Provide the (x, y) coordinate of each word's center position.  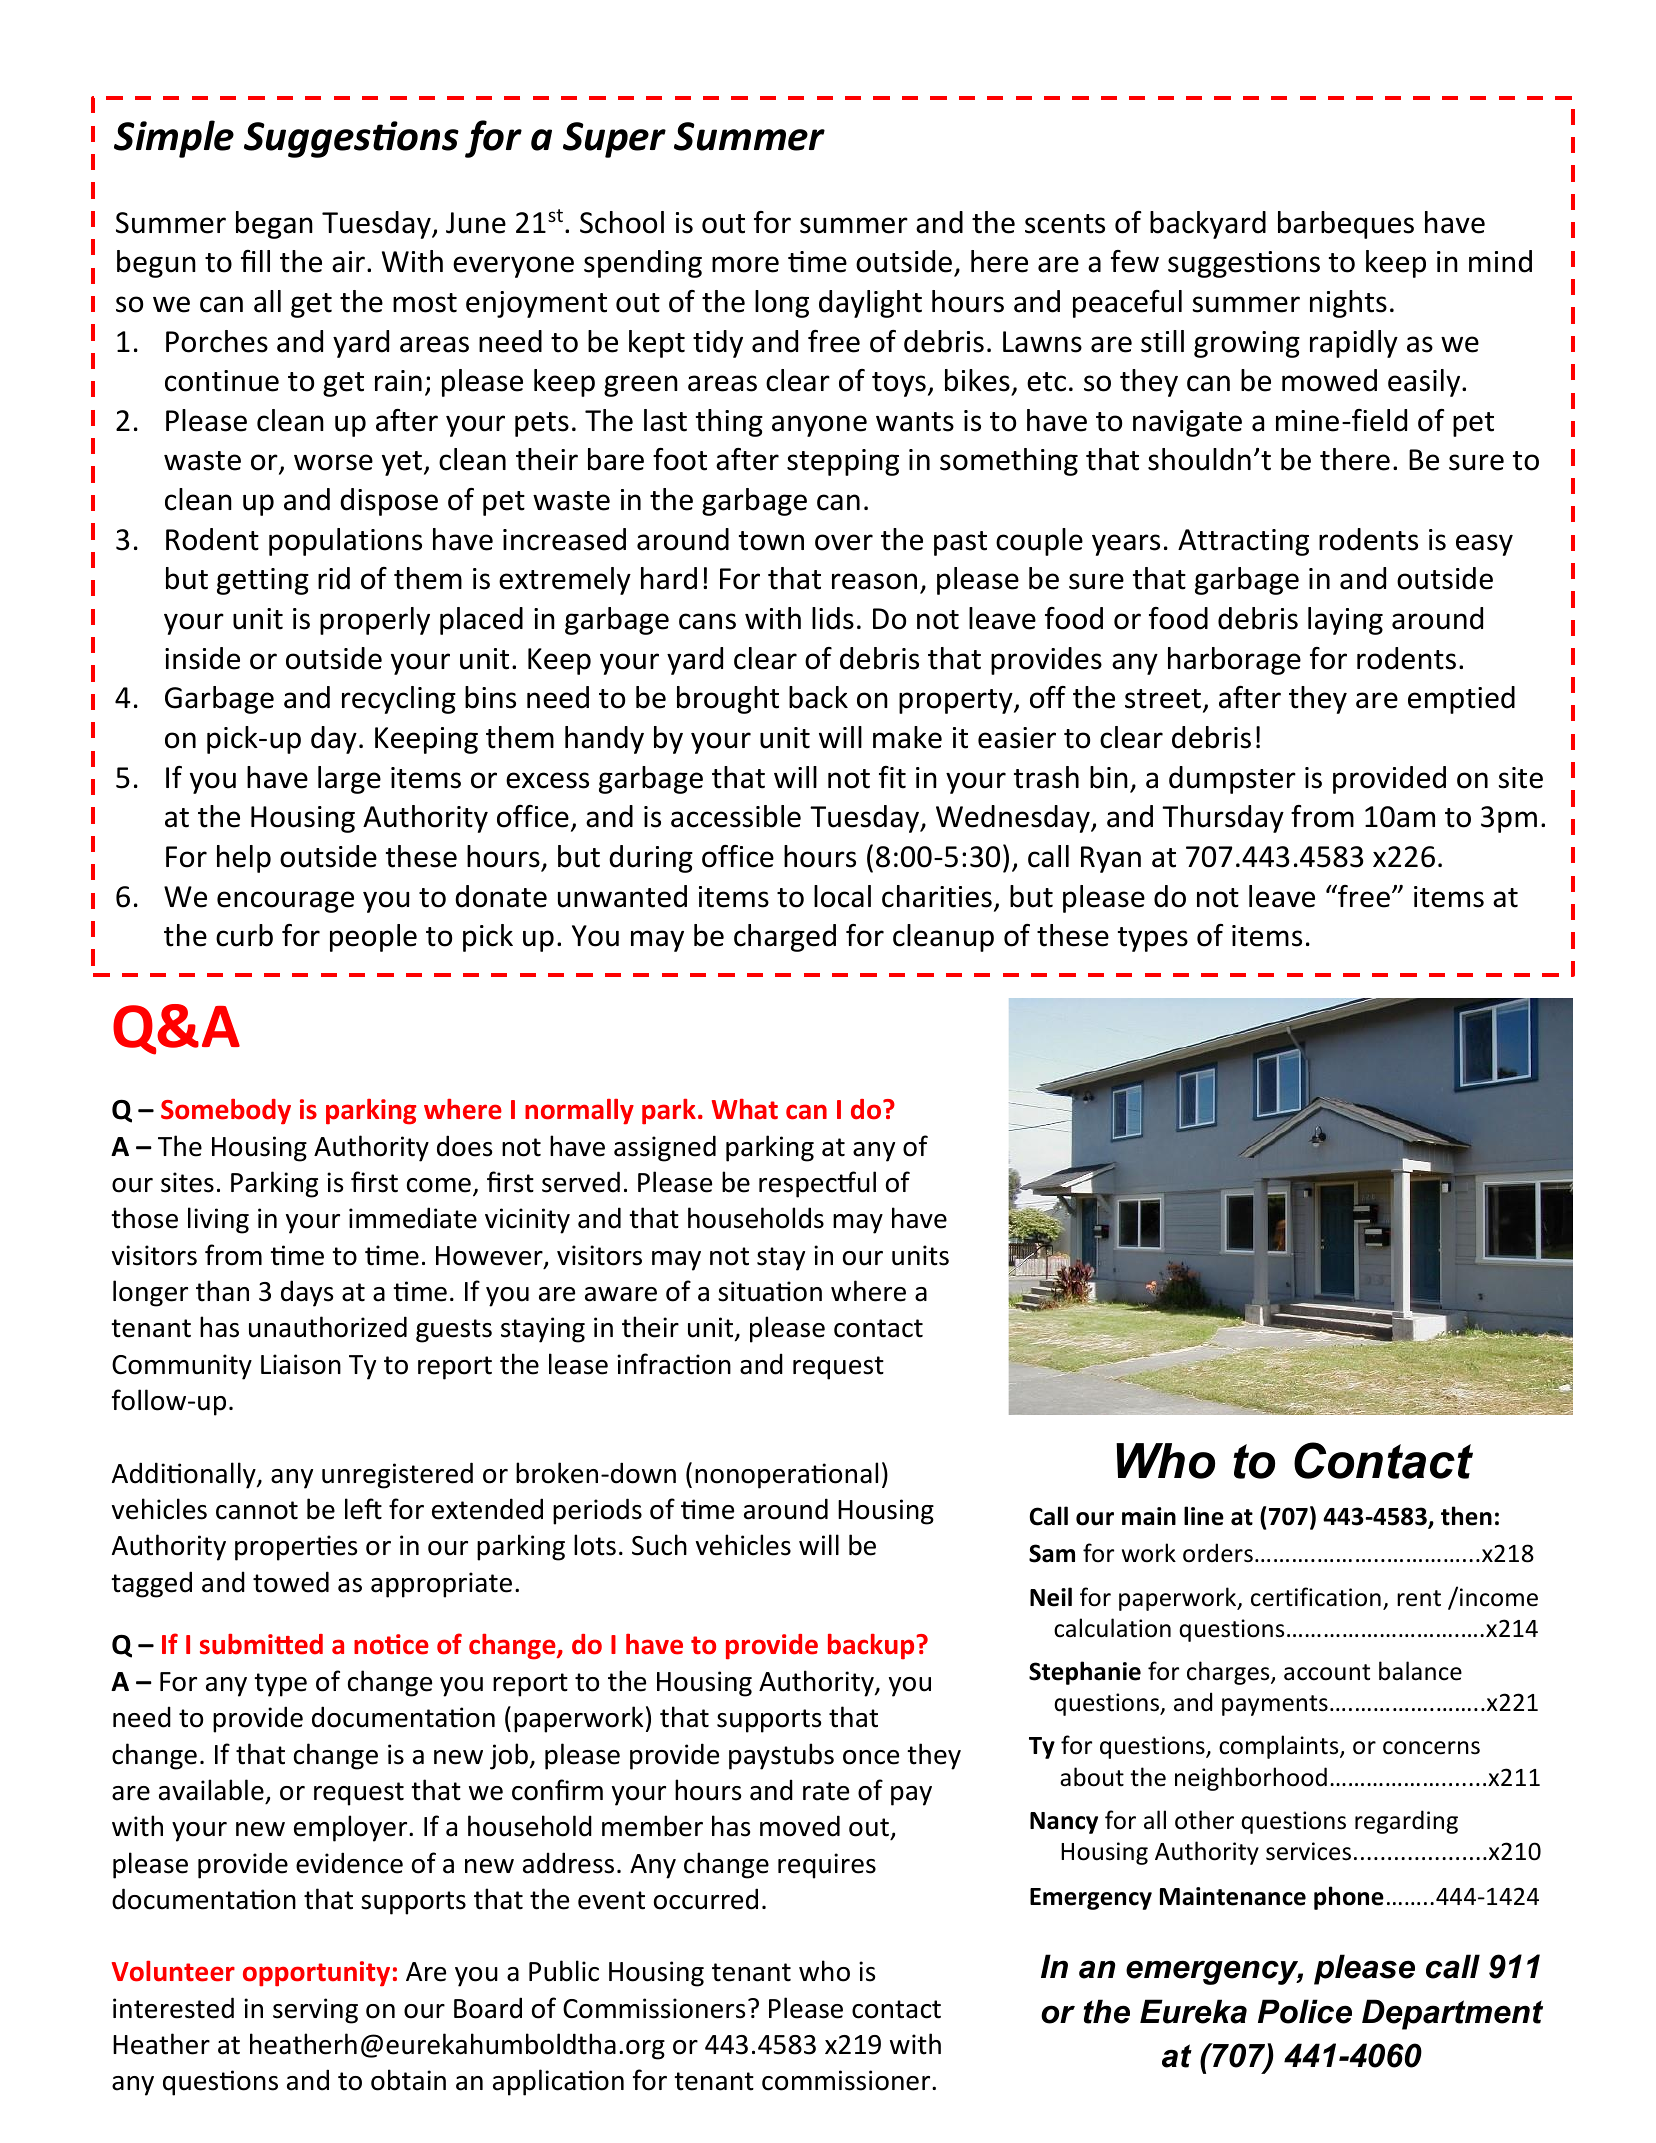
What (745, 1109)
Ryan (1111, 859)
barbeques (1346, 225)
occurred (706, 1899)
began (274, 225)
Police (1305, 2011)
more (745, 264)
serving (315, 2011)
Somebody (226, 1111)
